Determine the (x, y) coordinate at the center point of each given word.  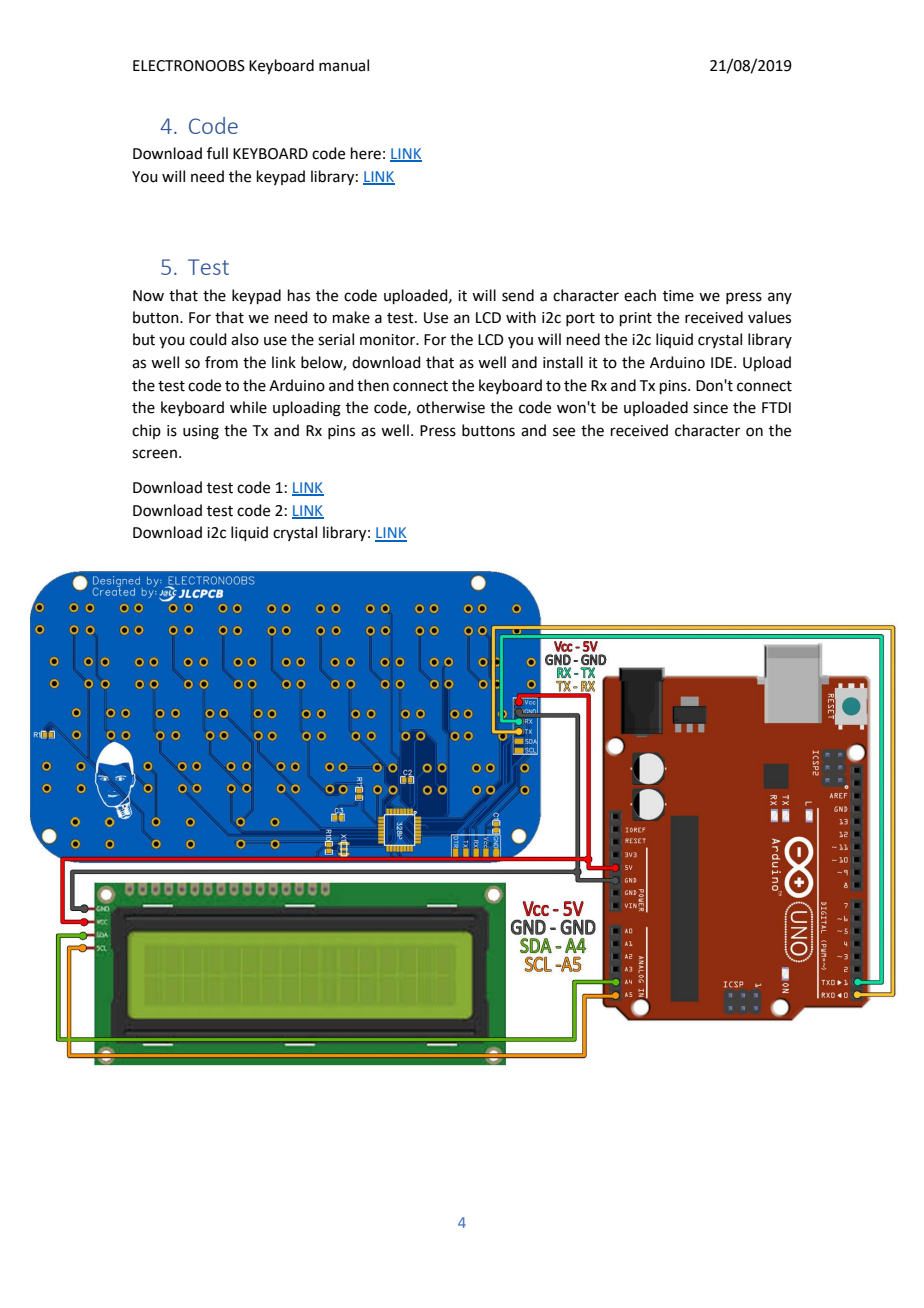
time (678, 296)
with (521, 317)
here (366, 153)
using (201, 432)
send (518, 295)
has (299, 295)
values (769, 317)
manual (344, 65)
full (217, 153)
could (208, 339)
